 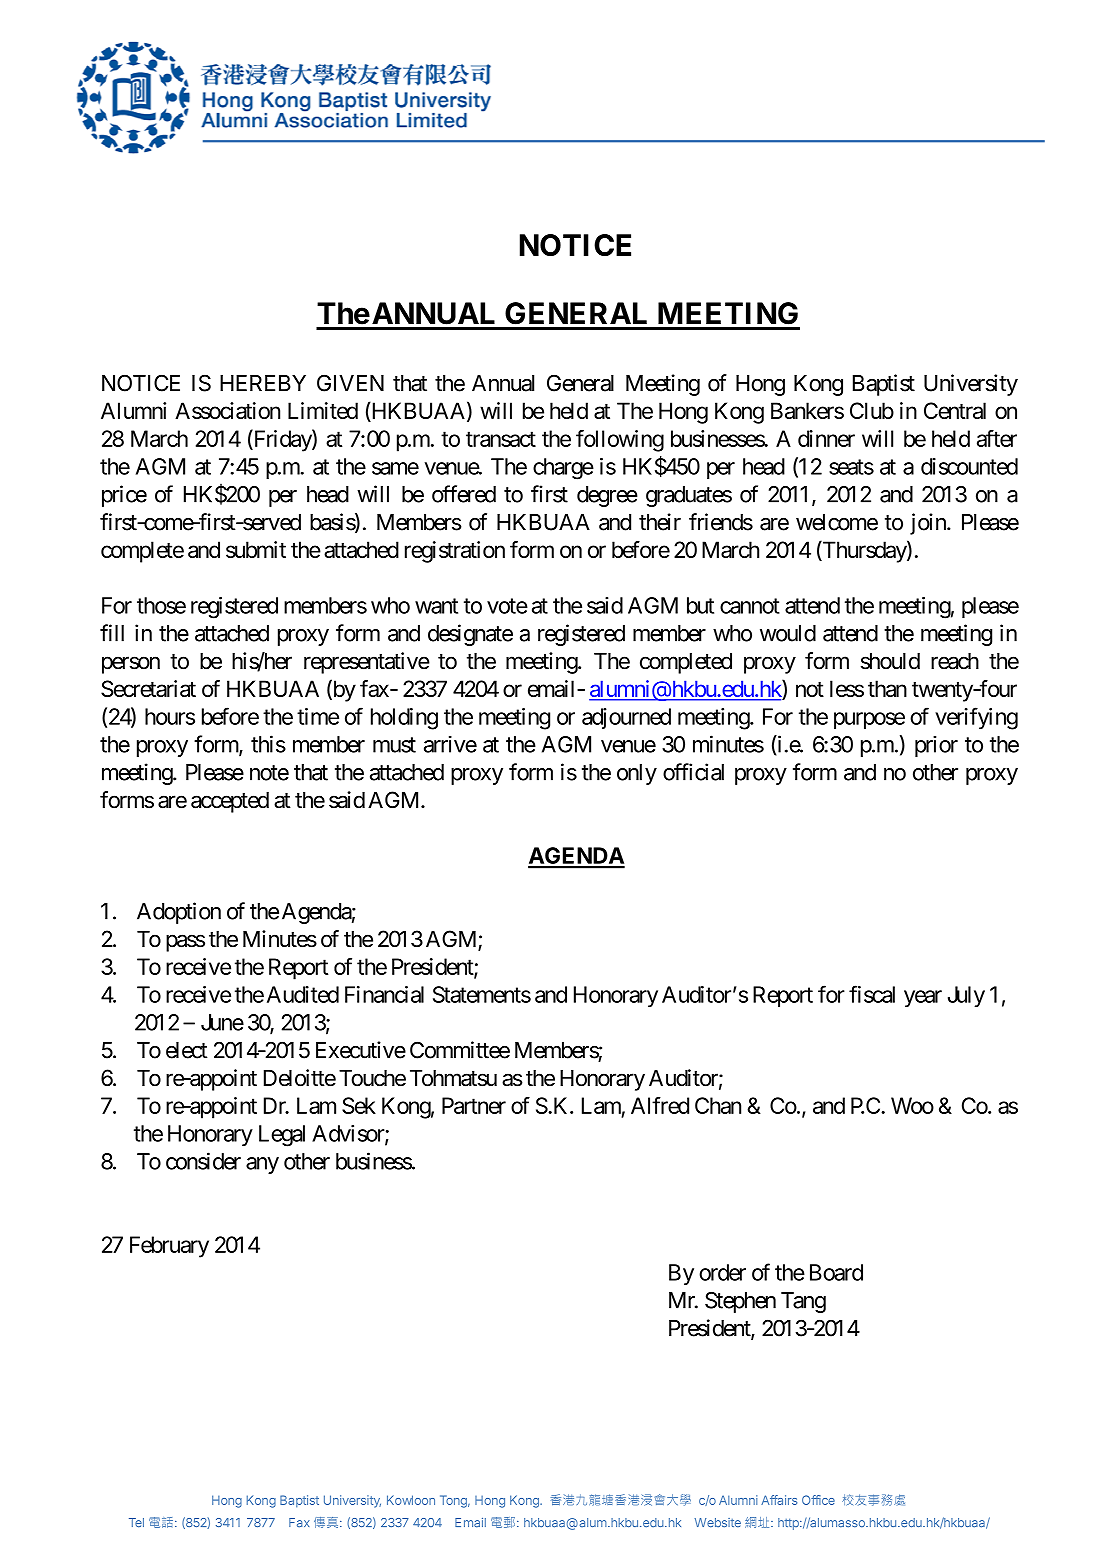 I want to click on fiscal, so click(x=872, y=994).
